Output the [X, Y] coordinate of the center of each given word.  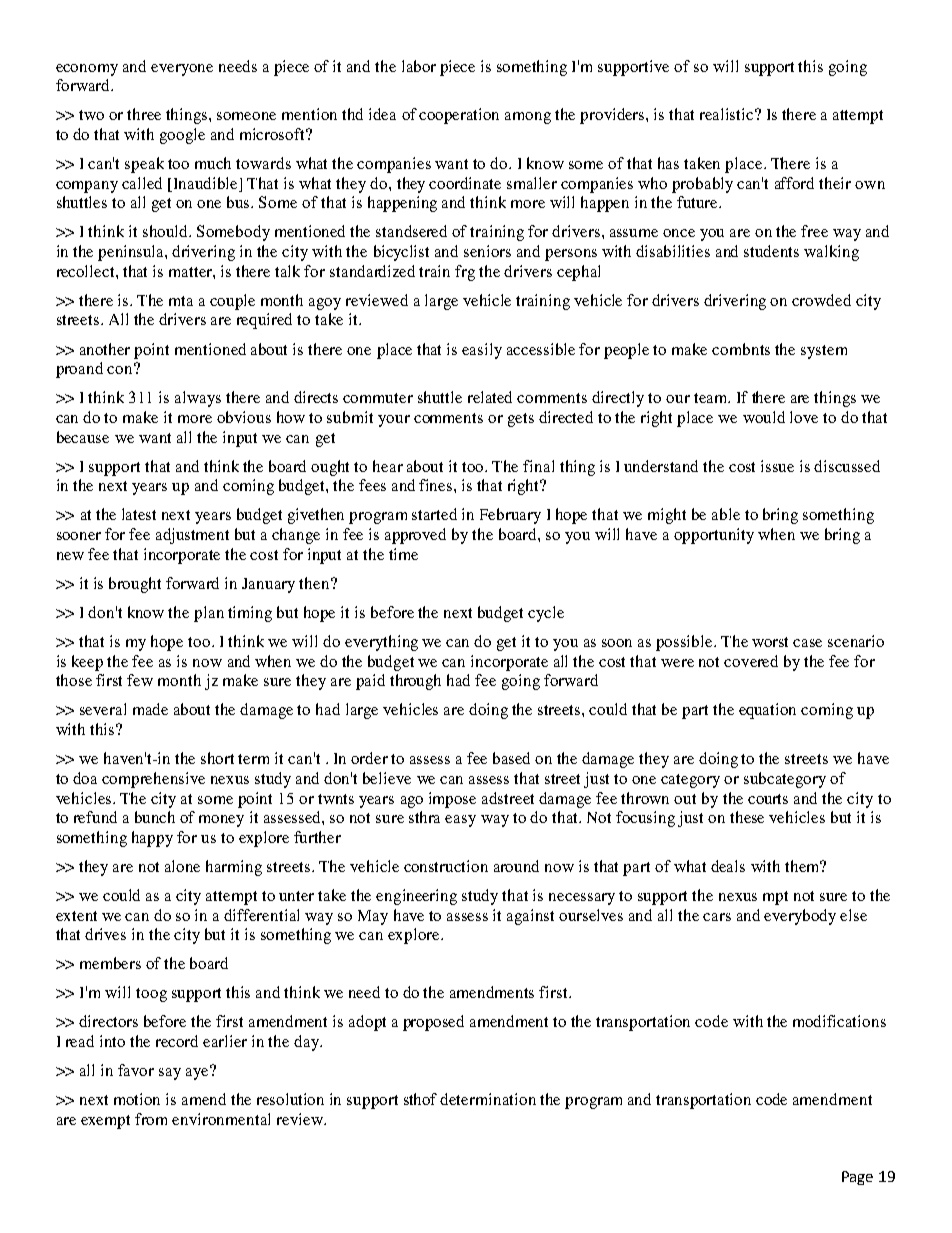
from [151, 1119]
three [144, 114]
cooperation [459, 116]
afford [794, 183]
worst [770, 642]
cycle [546, 614]
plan [209, 614]
